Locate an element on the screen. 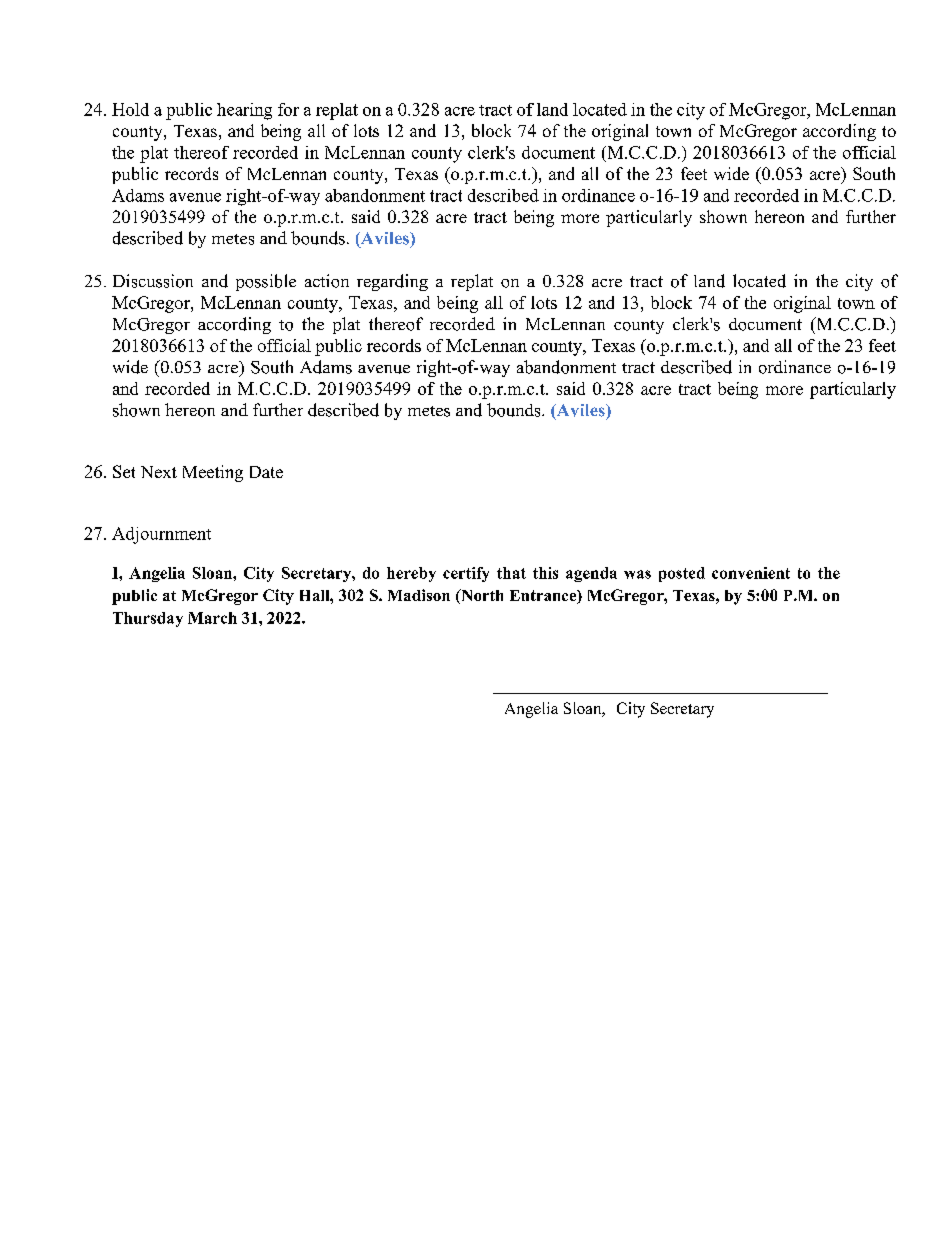 This screenshot has height=1233, width=952. hereby is located at coordinates (411, 574).
